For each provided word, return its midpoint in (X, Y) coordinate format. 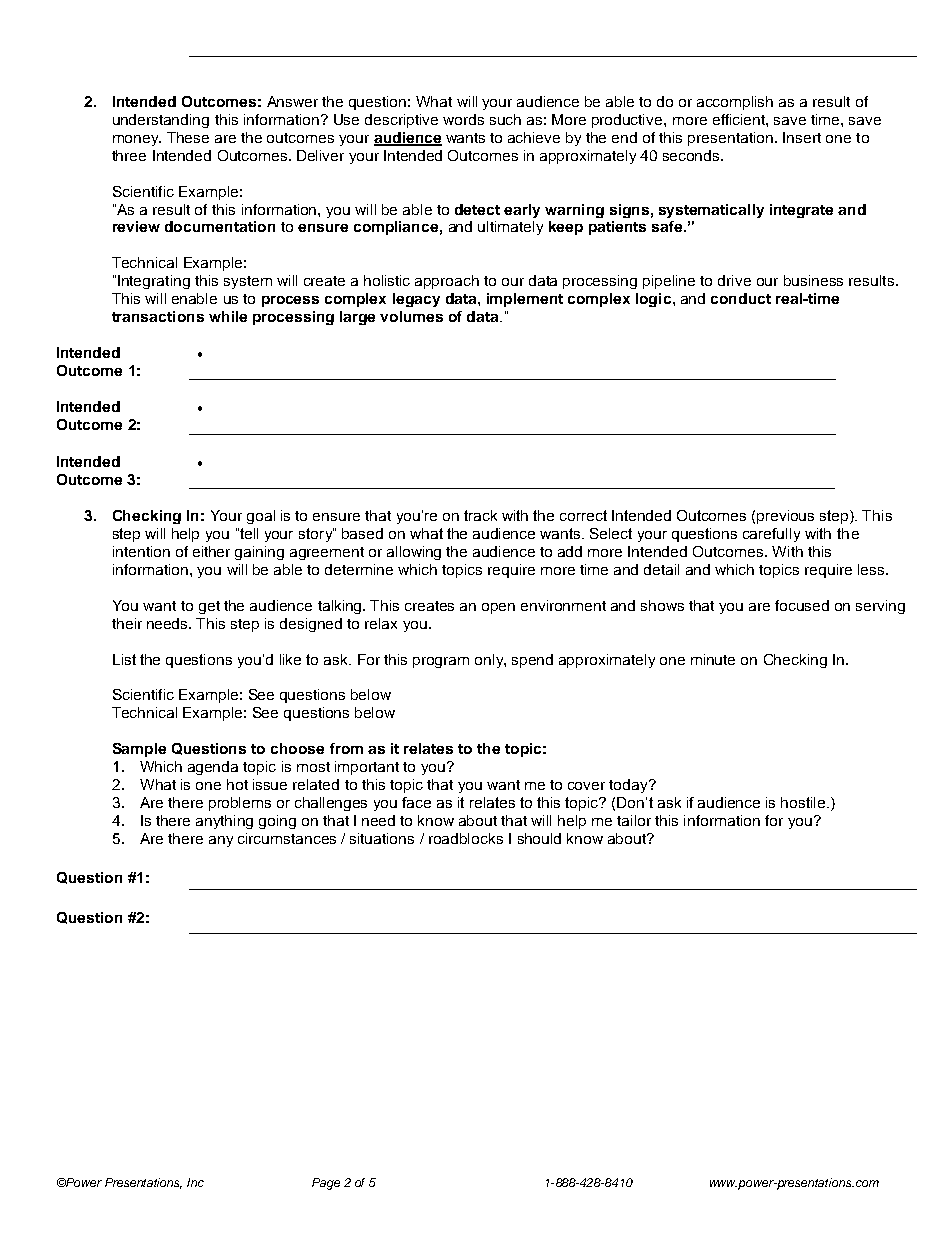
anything (224, 822)
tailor (634, 820)
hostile (804, 802)
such (505, 119)
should (539, 838)
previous (785, 517)
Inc (195, 1182)
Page (326, 1184)
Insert (802, 137)
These (188, 137)
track (480, 515)
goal (261, 517)
